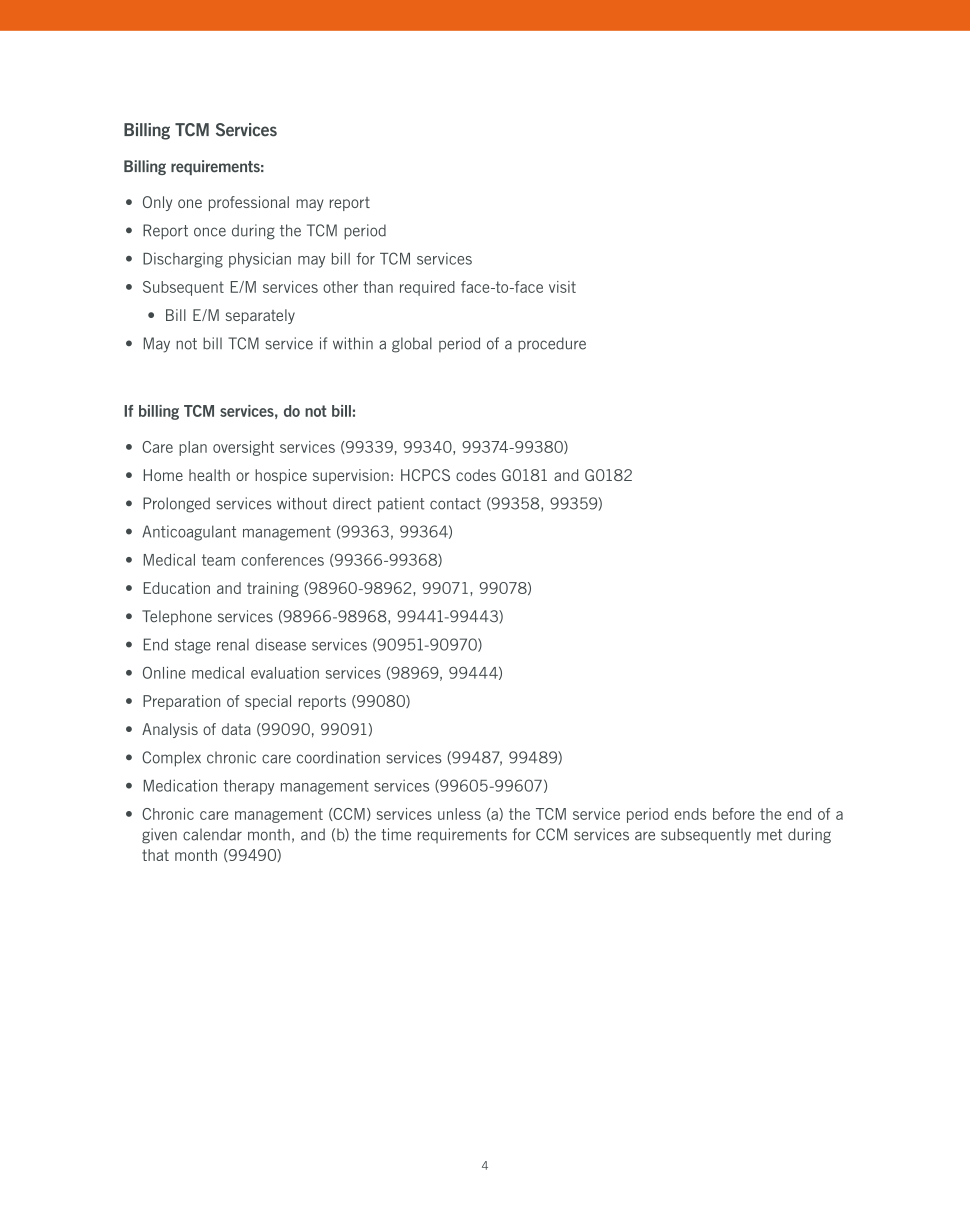  Describe the element at coordinates (562, 287) in the screenshot. I see `visit` at that location.
